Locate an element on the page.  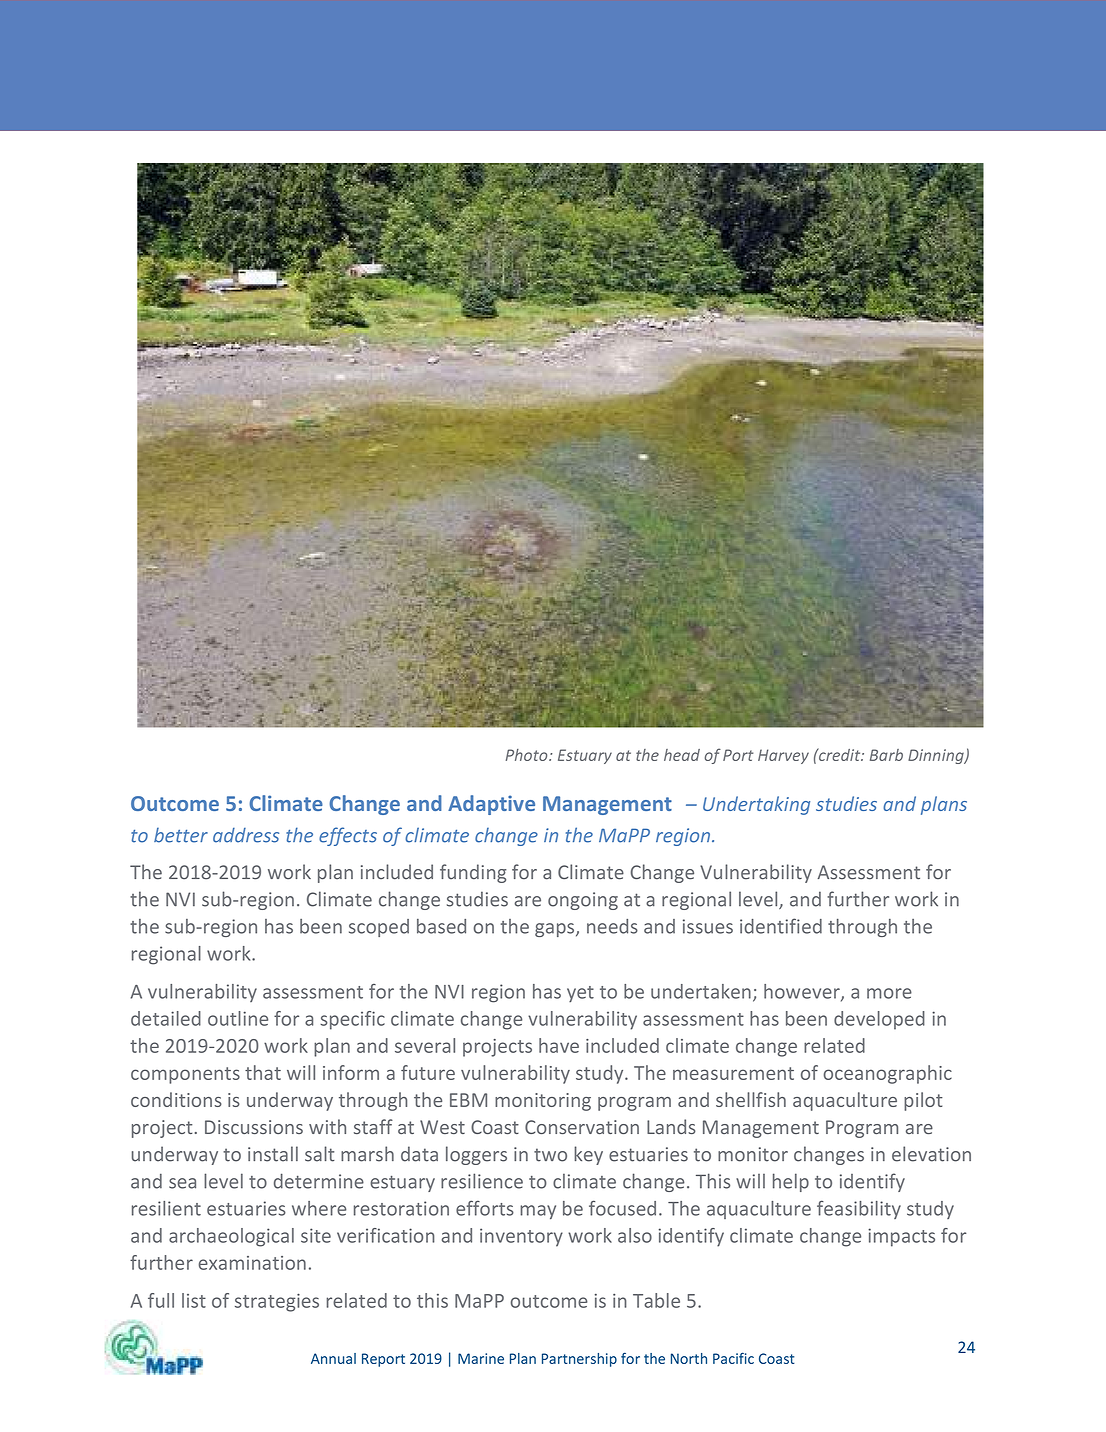
address is located at coordinates (246, 835).
